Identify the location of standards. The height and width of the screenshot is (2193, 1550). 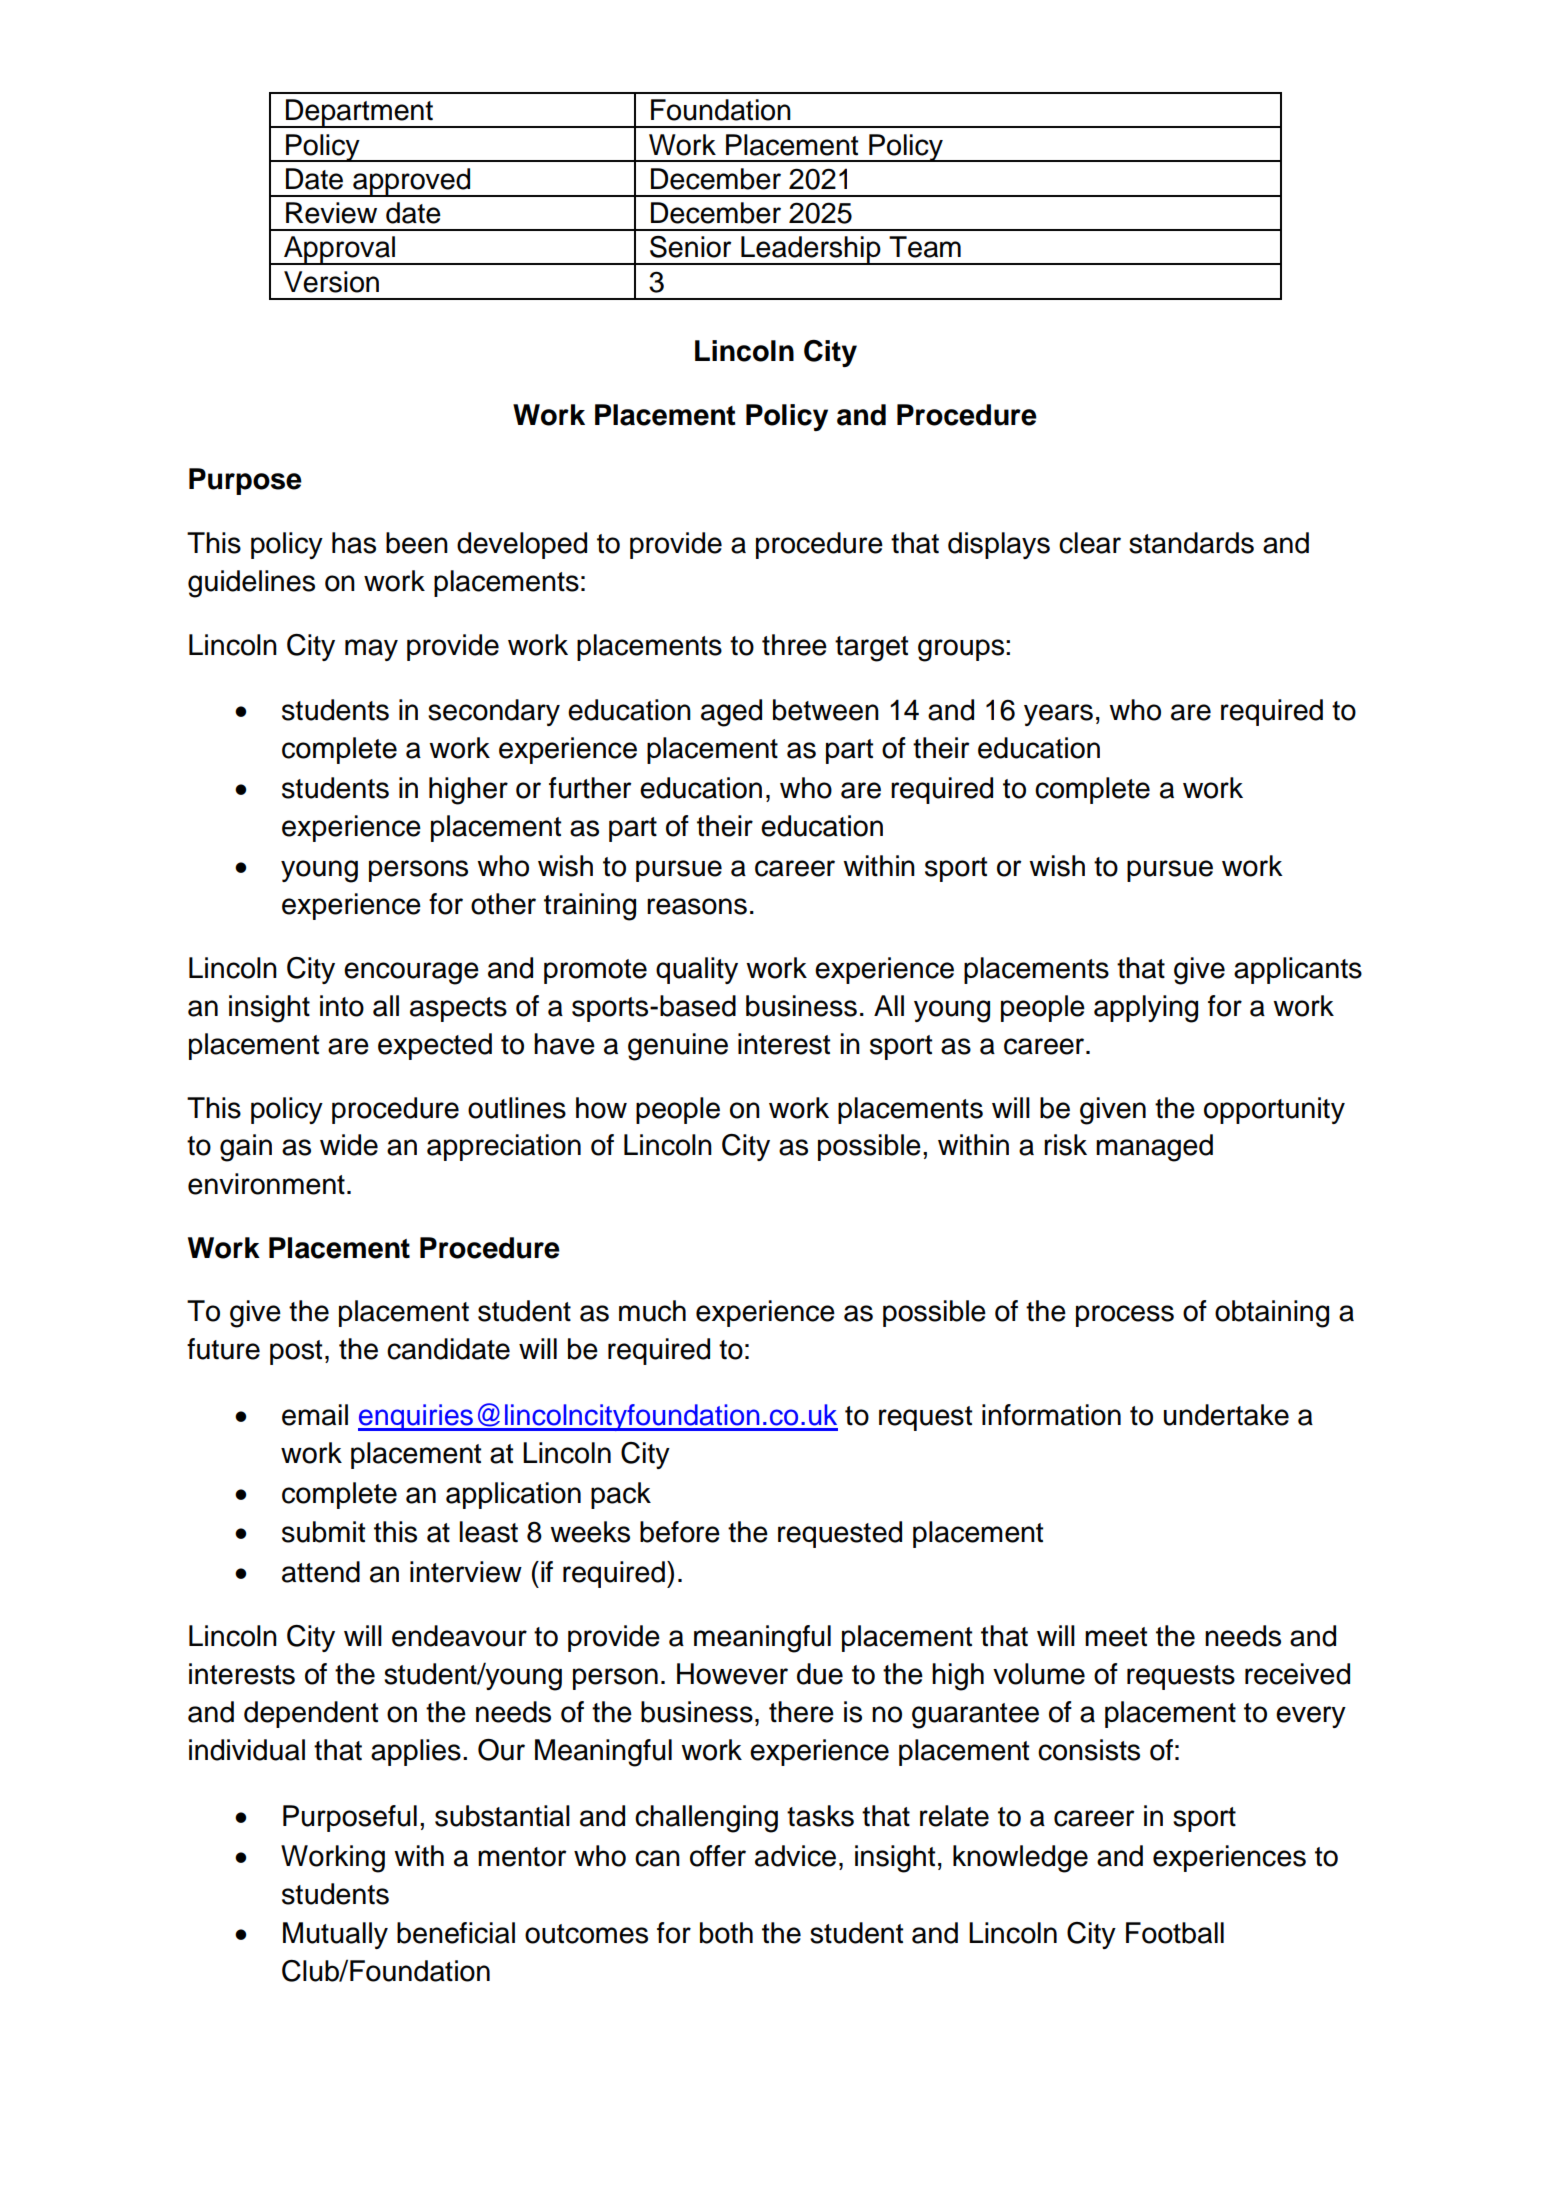
(1191, 543).
